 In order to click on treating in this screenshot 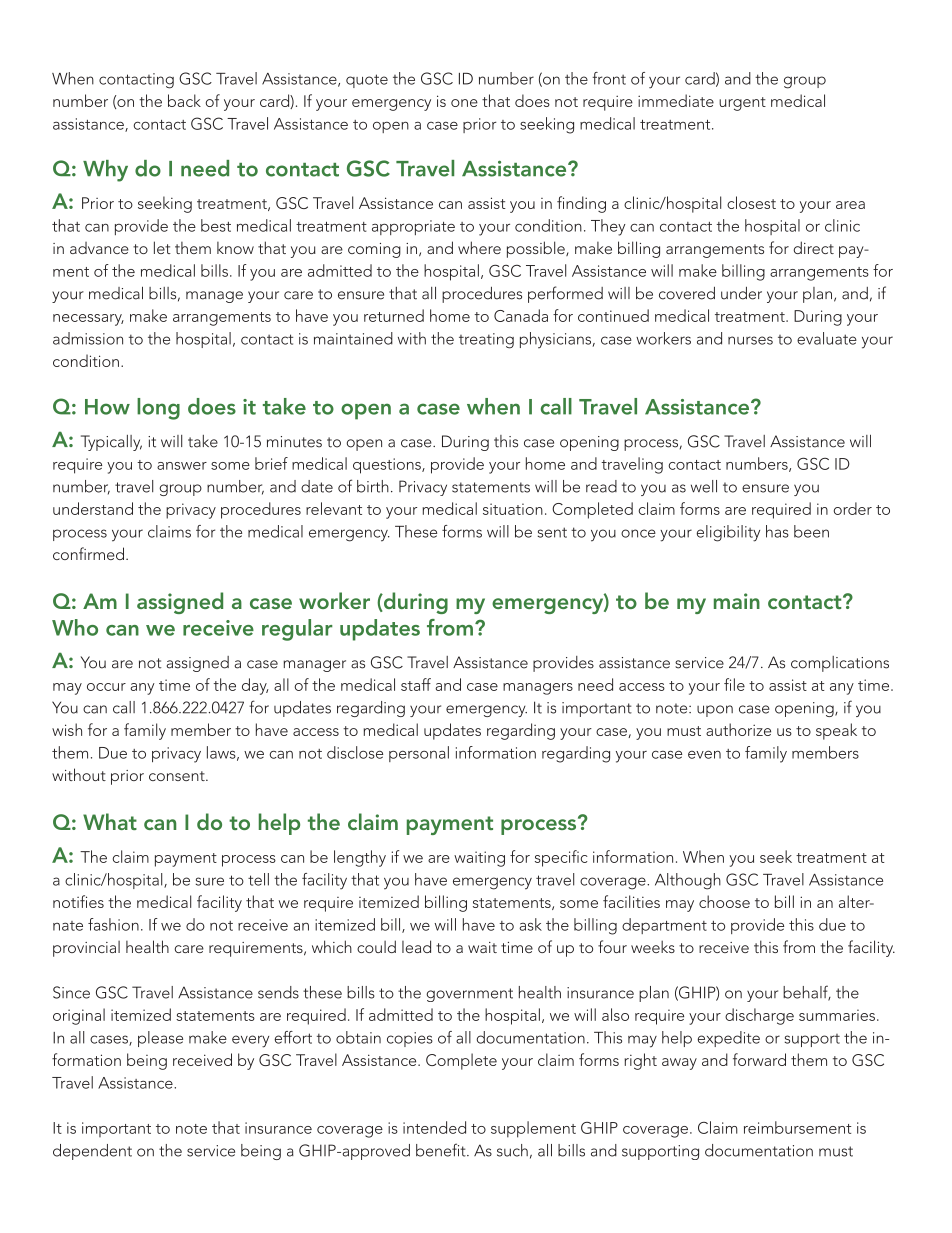, I will do `click(486, 341)`.
